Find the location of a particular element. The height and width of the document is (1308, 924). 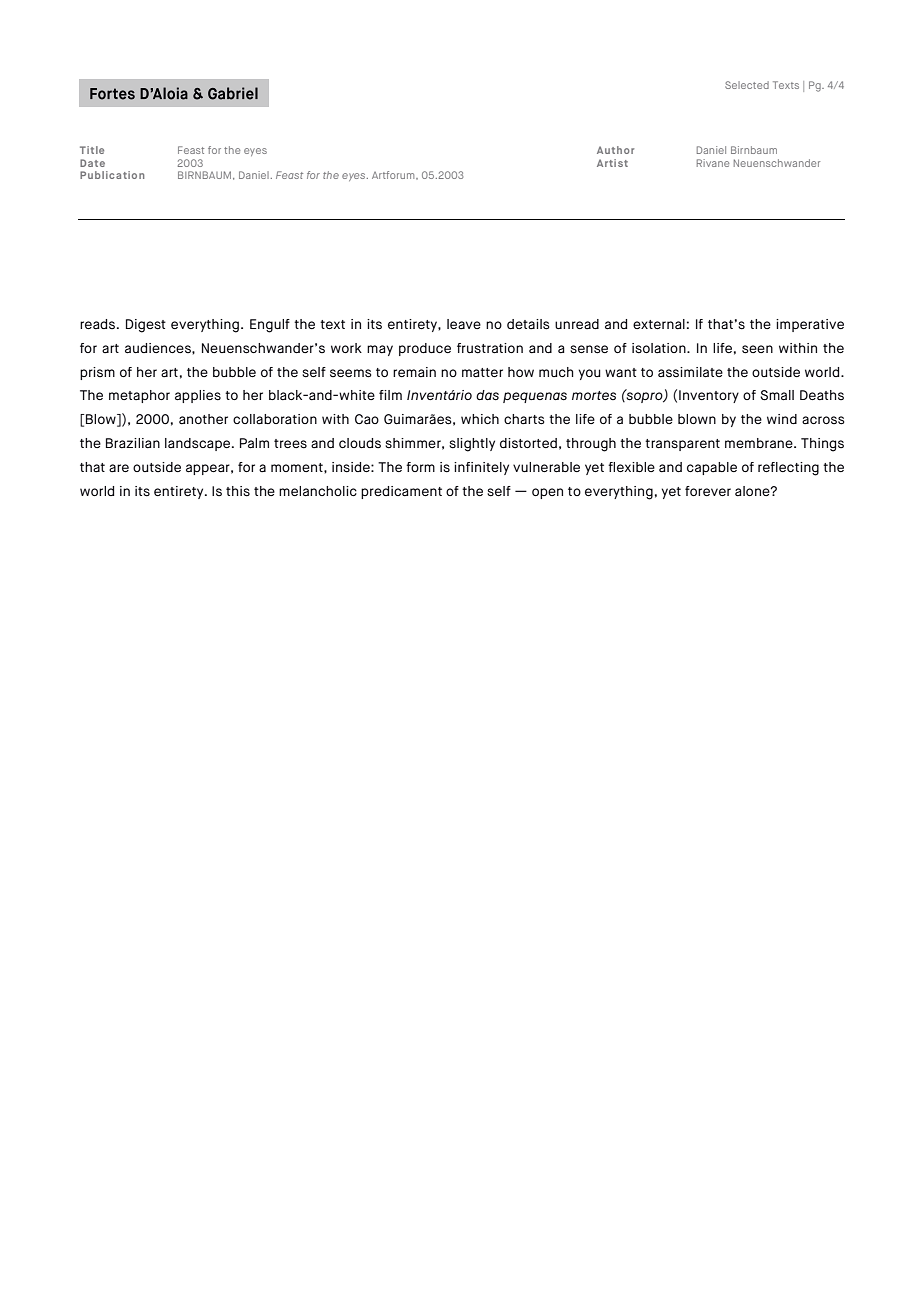

this is located at coordinates (238, 491).
